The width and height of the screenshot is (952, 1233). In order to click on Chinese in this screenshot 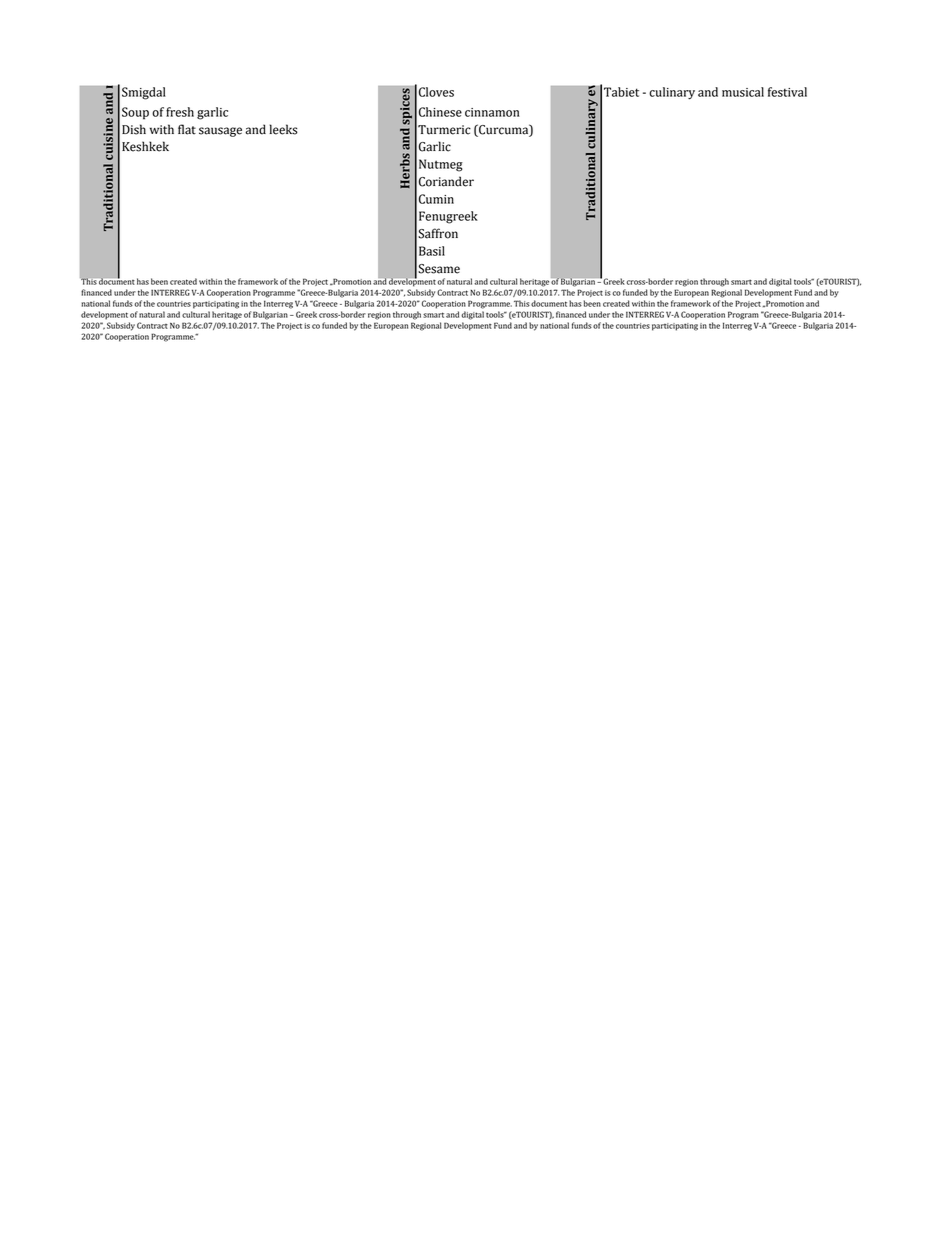, I will do `click(440, 112)`.
